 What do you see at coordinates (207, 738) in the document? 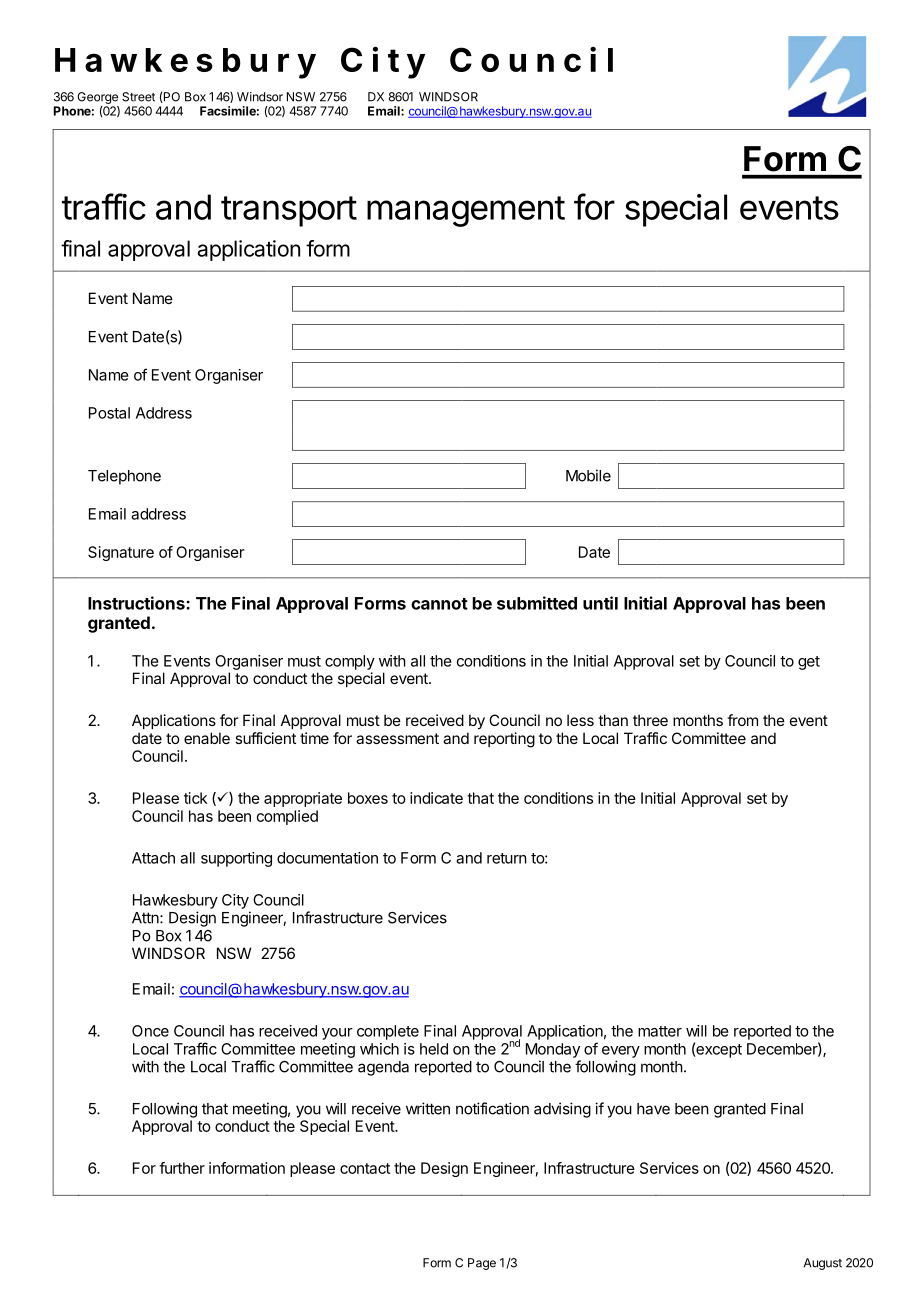
I see `enable` at bounding box center [207, 738].
